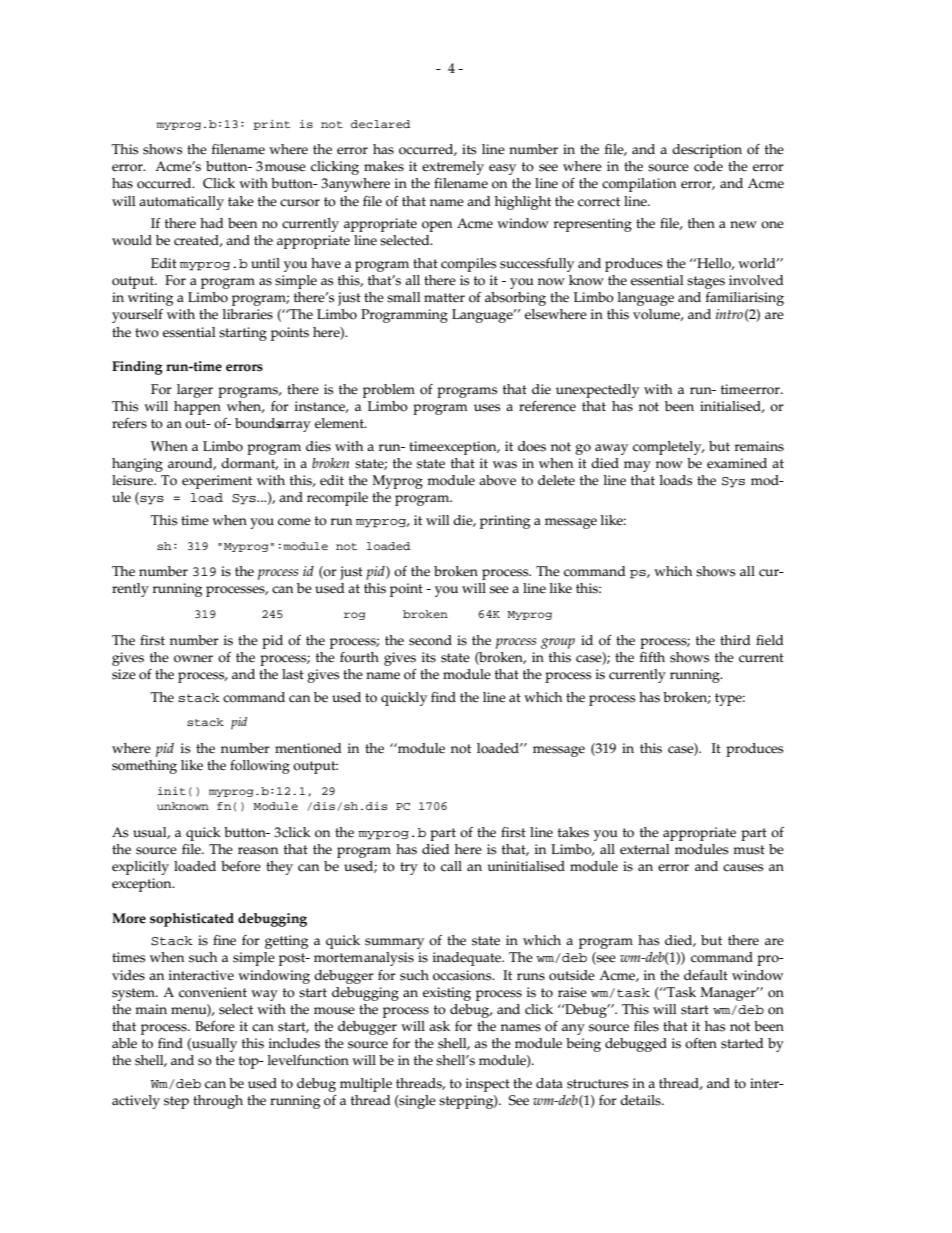 The image size is (952, 1233). I want to click on description, so click(707, 151).
